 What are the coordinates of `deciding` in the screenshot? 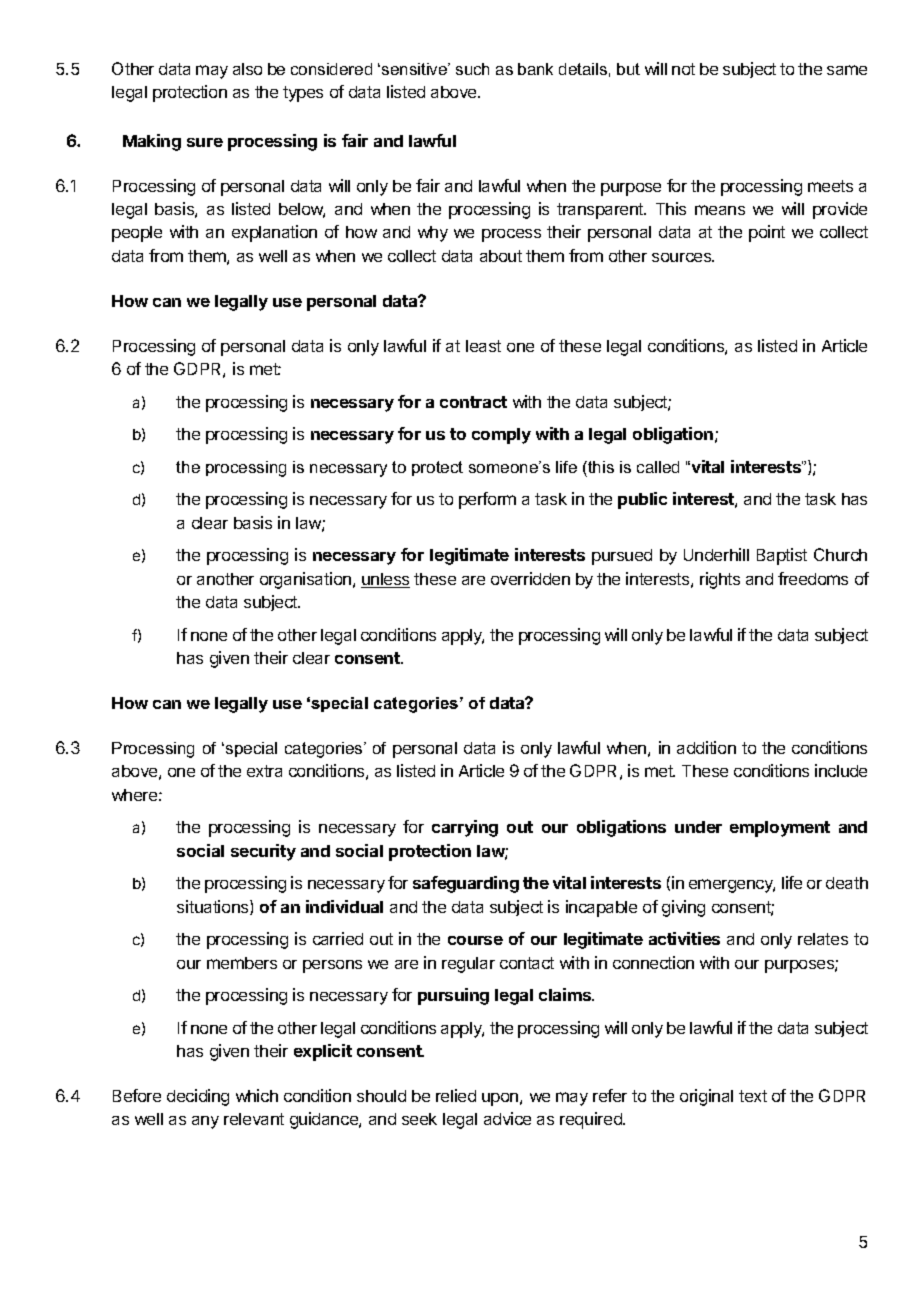 It's located at (198, 1097).
